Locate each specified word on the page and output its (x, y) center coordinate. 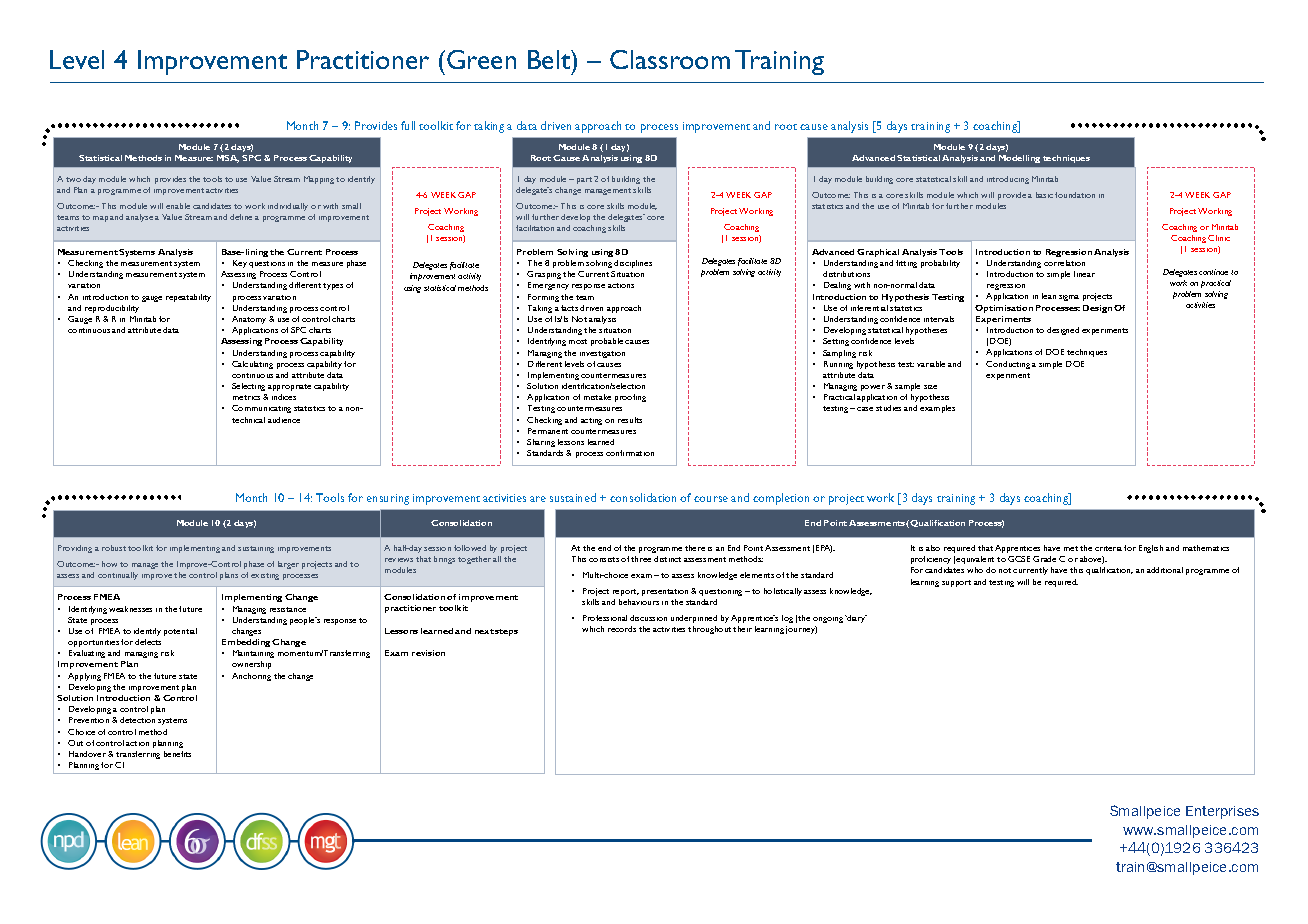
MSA (228, 159)
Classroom (670, 59)
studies (888, 408)
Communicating (261, 409)
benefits (177, 754)
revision (428, 653)
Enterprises (1222, 812)
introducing (1008, 180)
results (630, 420)
